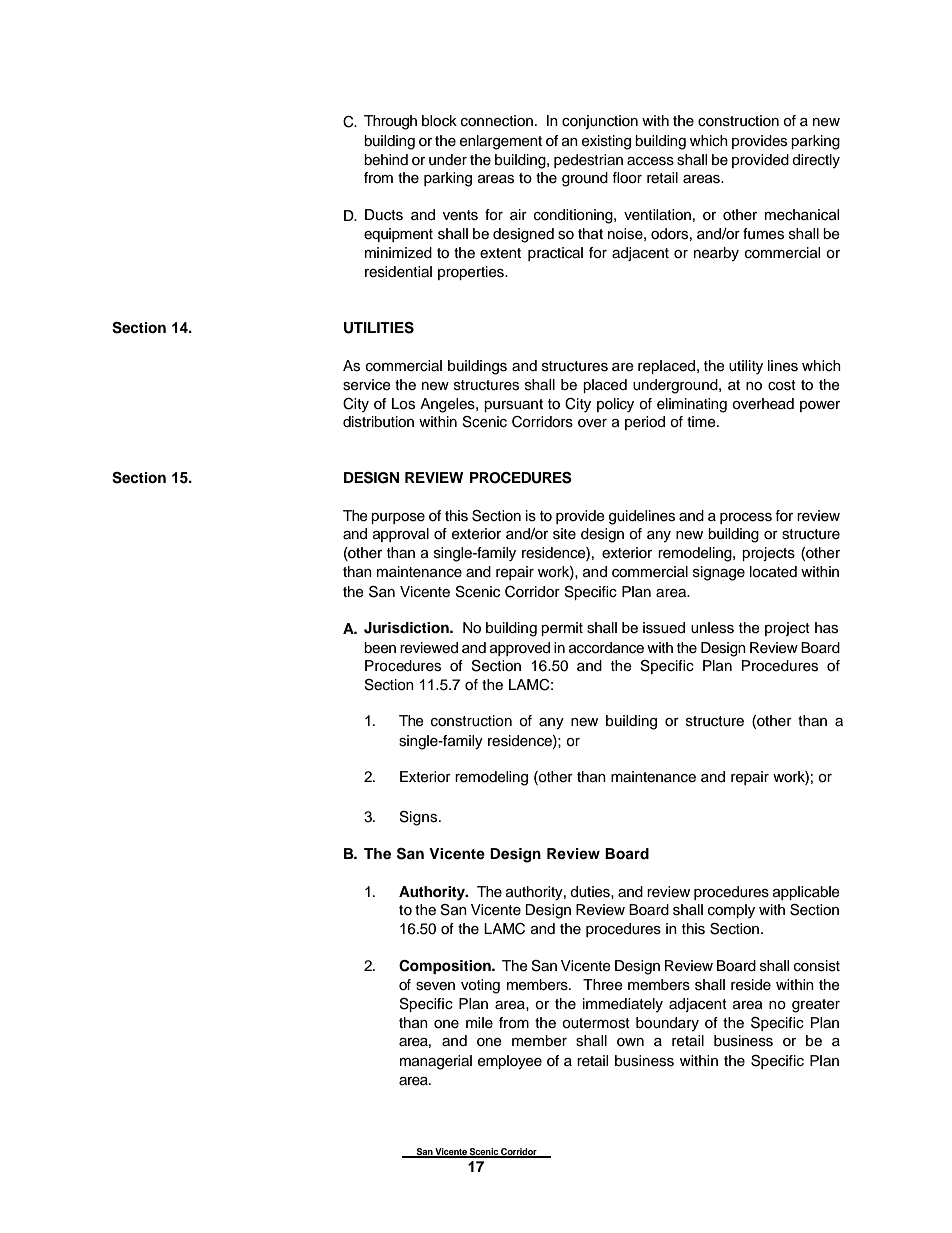  What do you see at coordinates (420, 818) in the image?
I see `Signs` at bounding box center [420, 818].
